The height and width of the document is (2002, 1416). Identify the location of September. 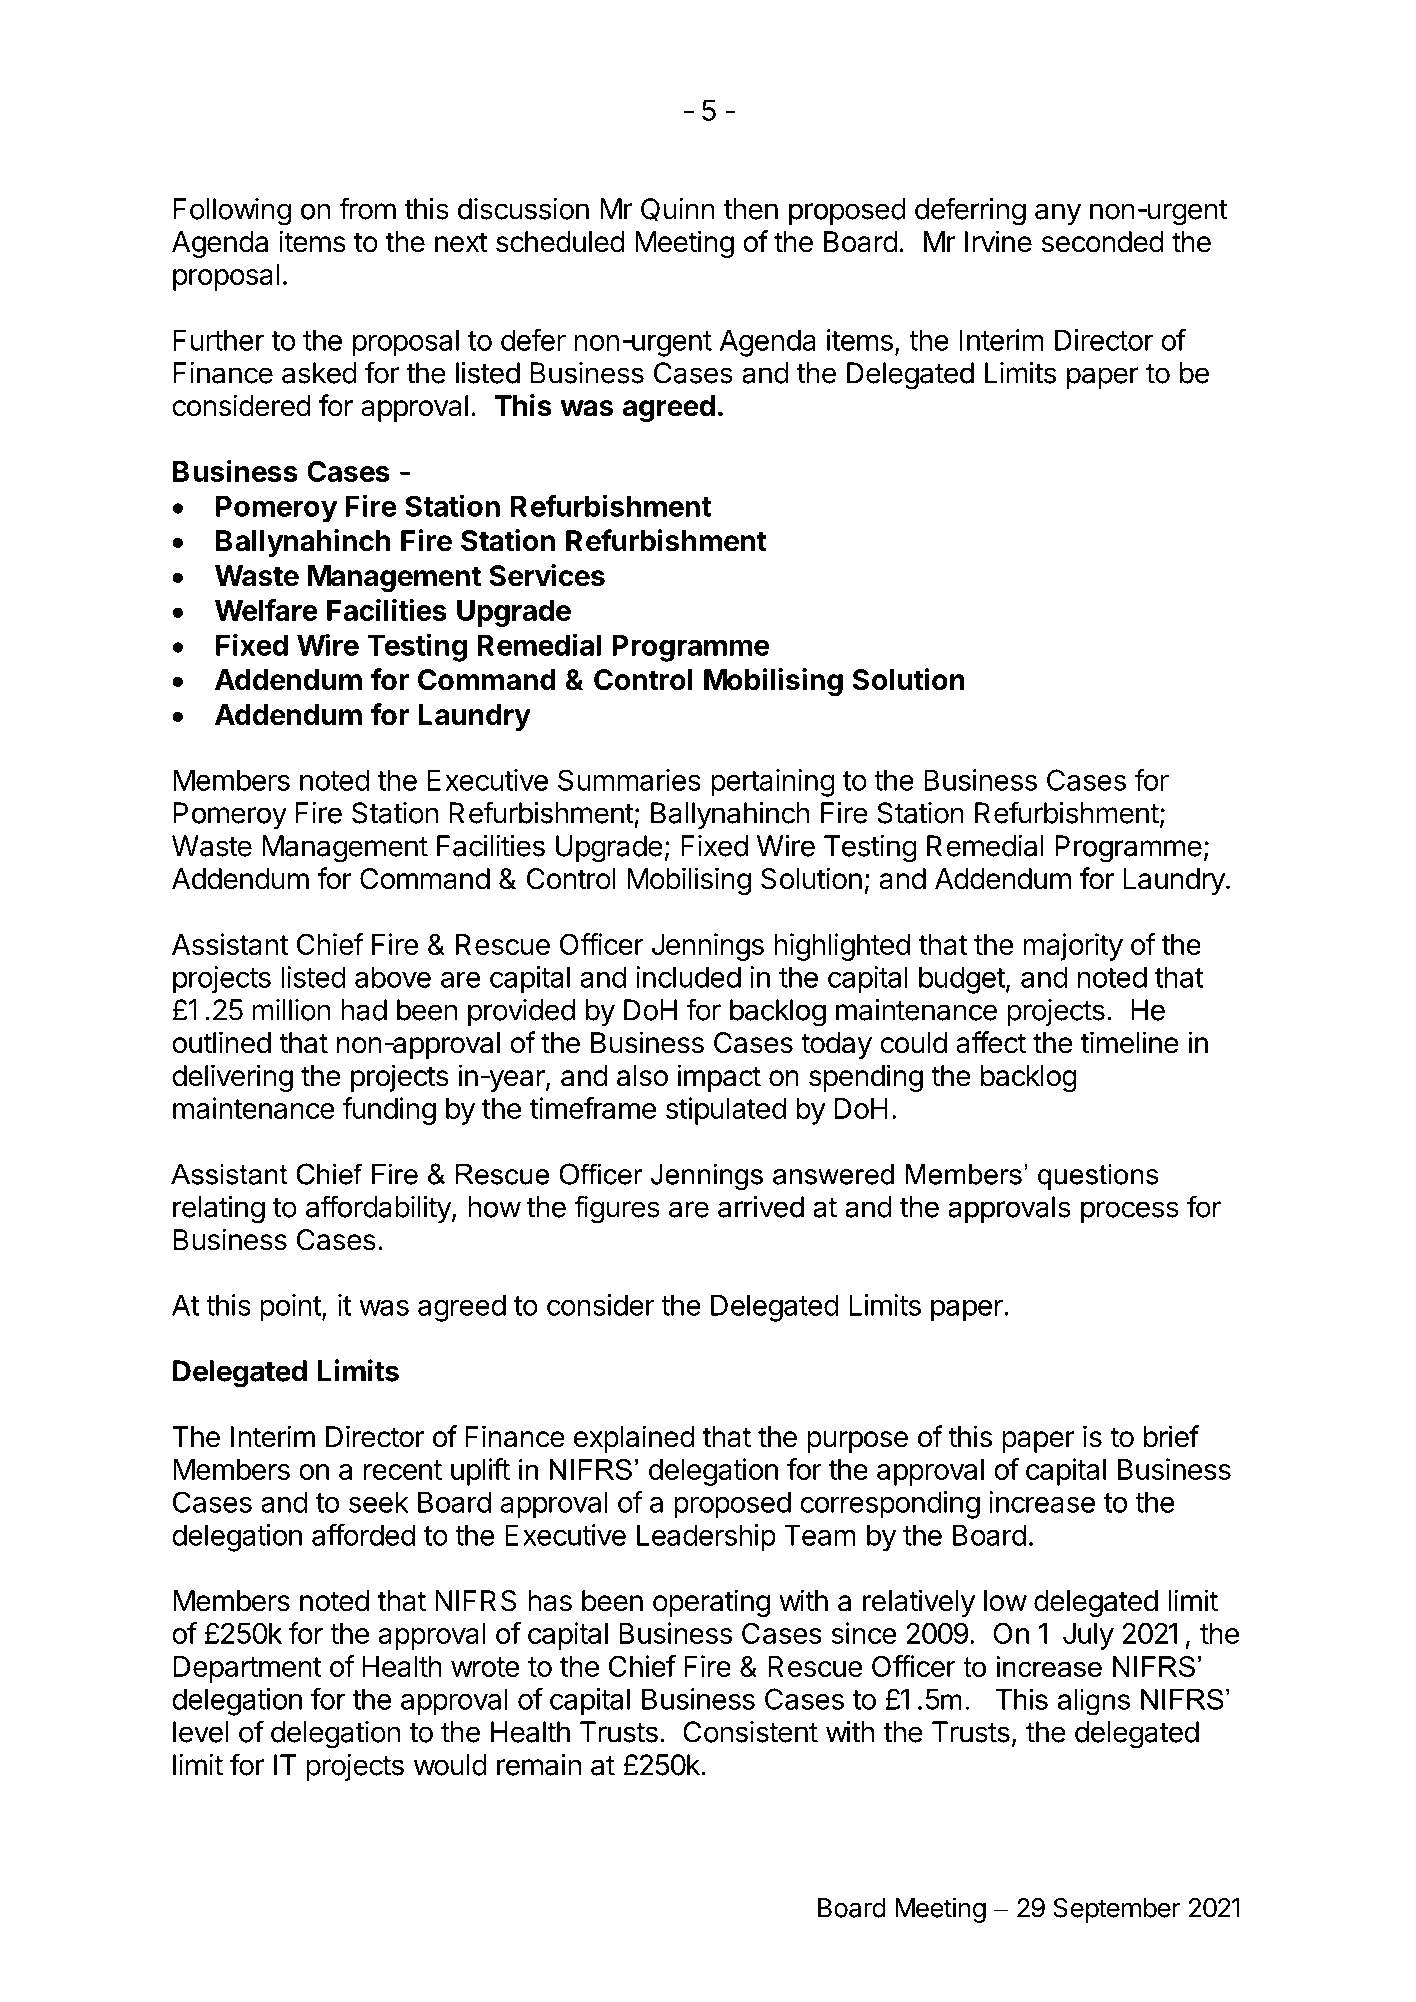
(1117, 1910).
